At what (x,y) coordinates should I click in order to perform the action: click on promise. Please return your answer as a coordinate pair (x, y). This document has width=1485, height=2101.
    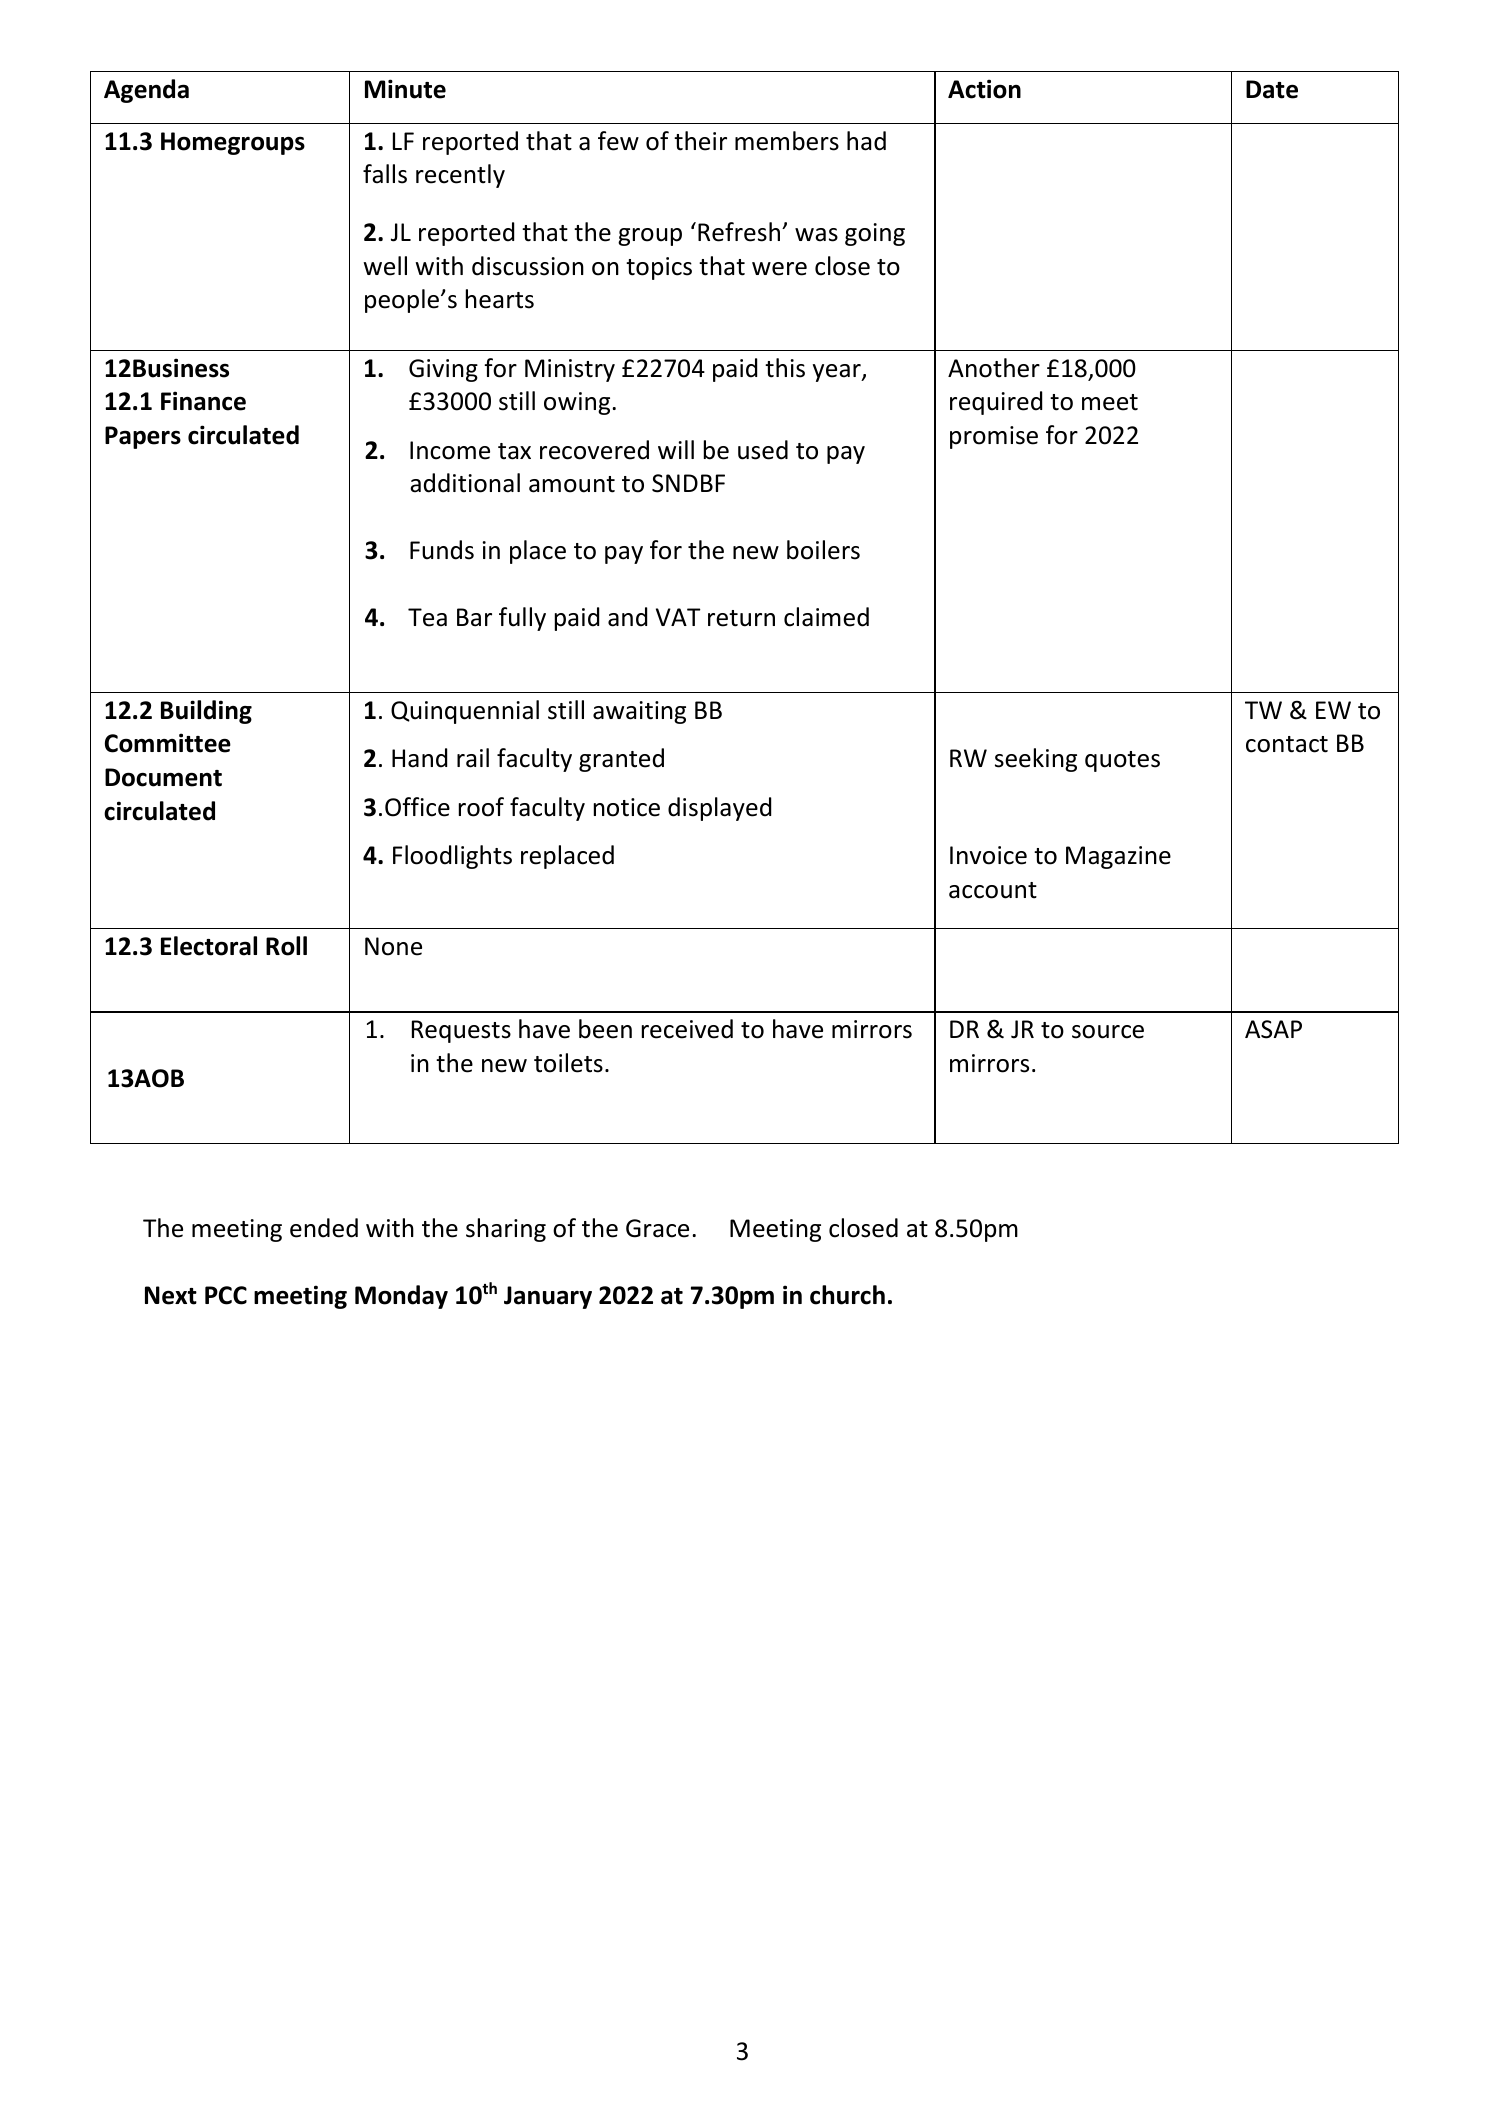
    Looking at the image, I should click on (994, 437).
